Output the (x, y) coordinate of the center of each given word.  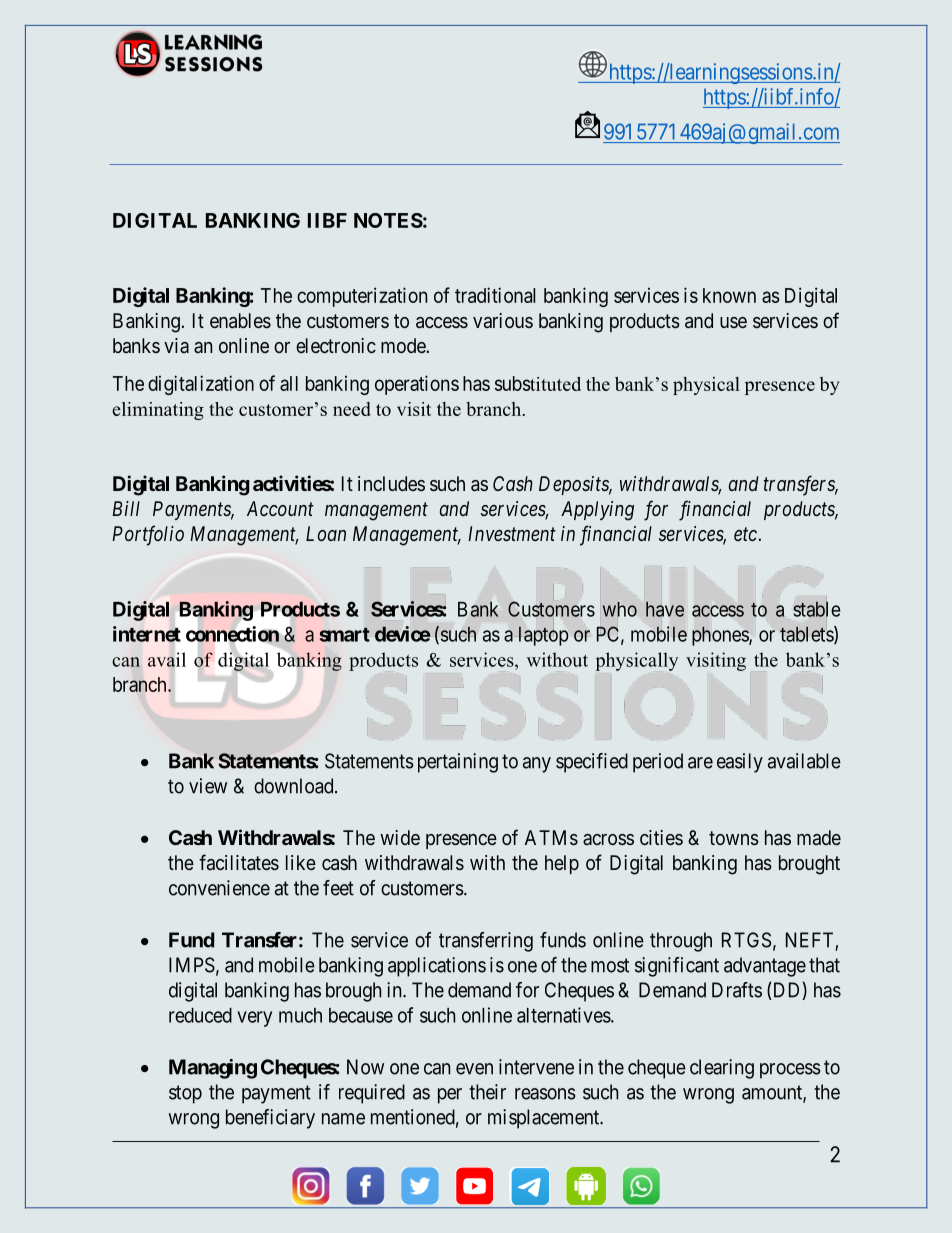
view (208, 786)
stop (185, 1094)
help (562, 864)
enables (240, 320)
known (729, 295)
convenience (219, 888)
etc (746, 534)
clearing (722, 1069)
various (503, 320)
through (681, 942)
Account (280, 508)
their (487, 1092)
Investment (512, 533)
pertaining (458, 763)
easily (740, 763)
